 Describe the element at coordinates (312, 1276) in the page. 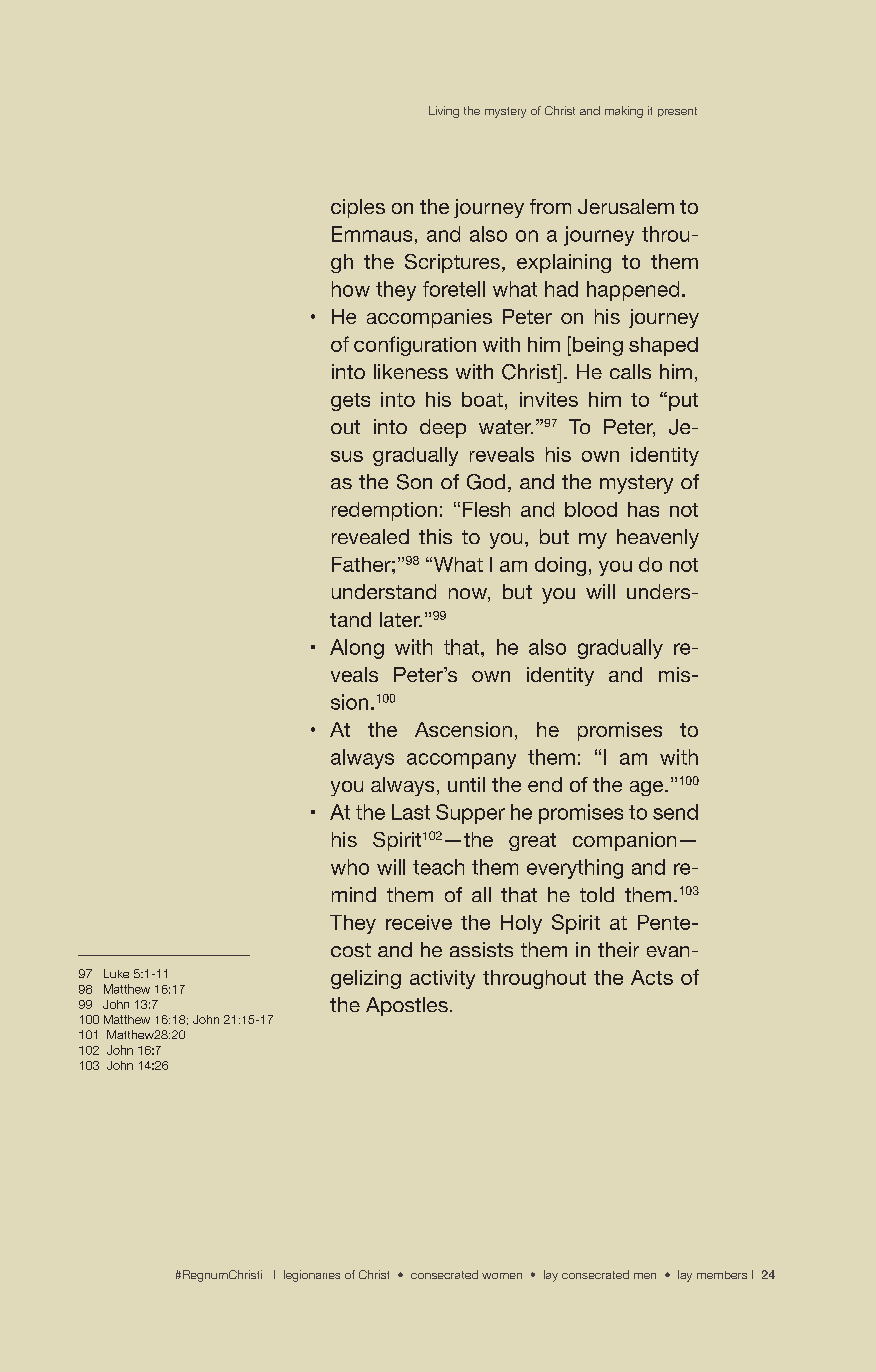

I see `legionaries` at that location.
